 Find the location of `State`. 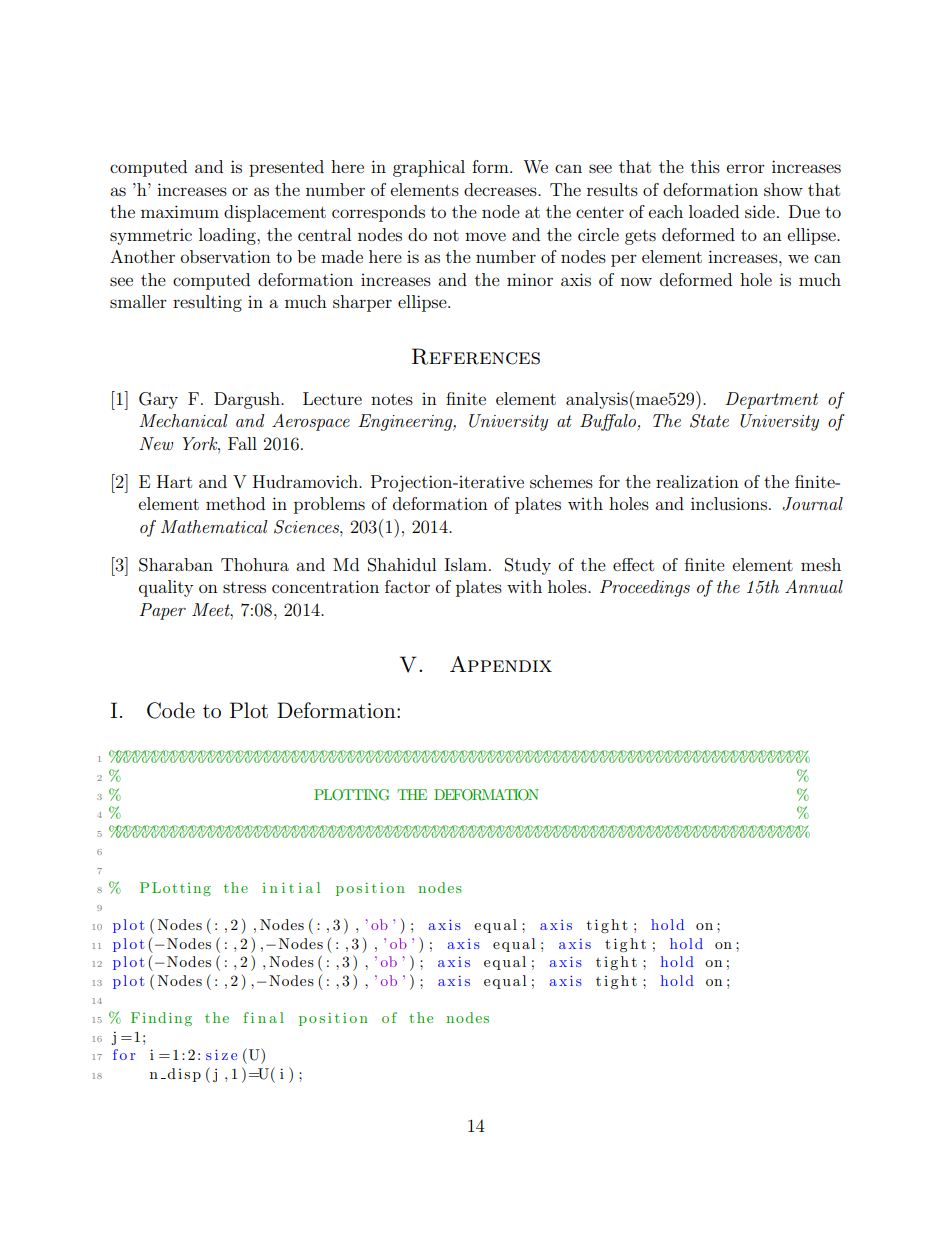

State is located at coordinates (709, 421).
